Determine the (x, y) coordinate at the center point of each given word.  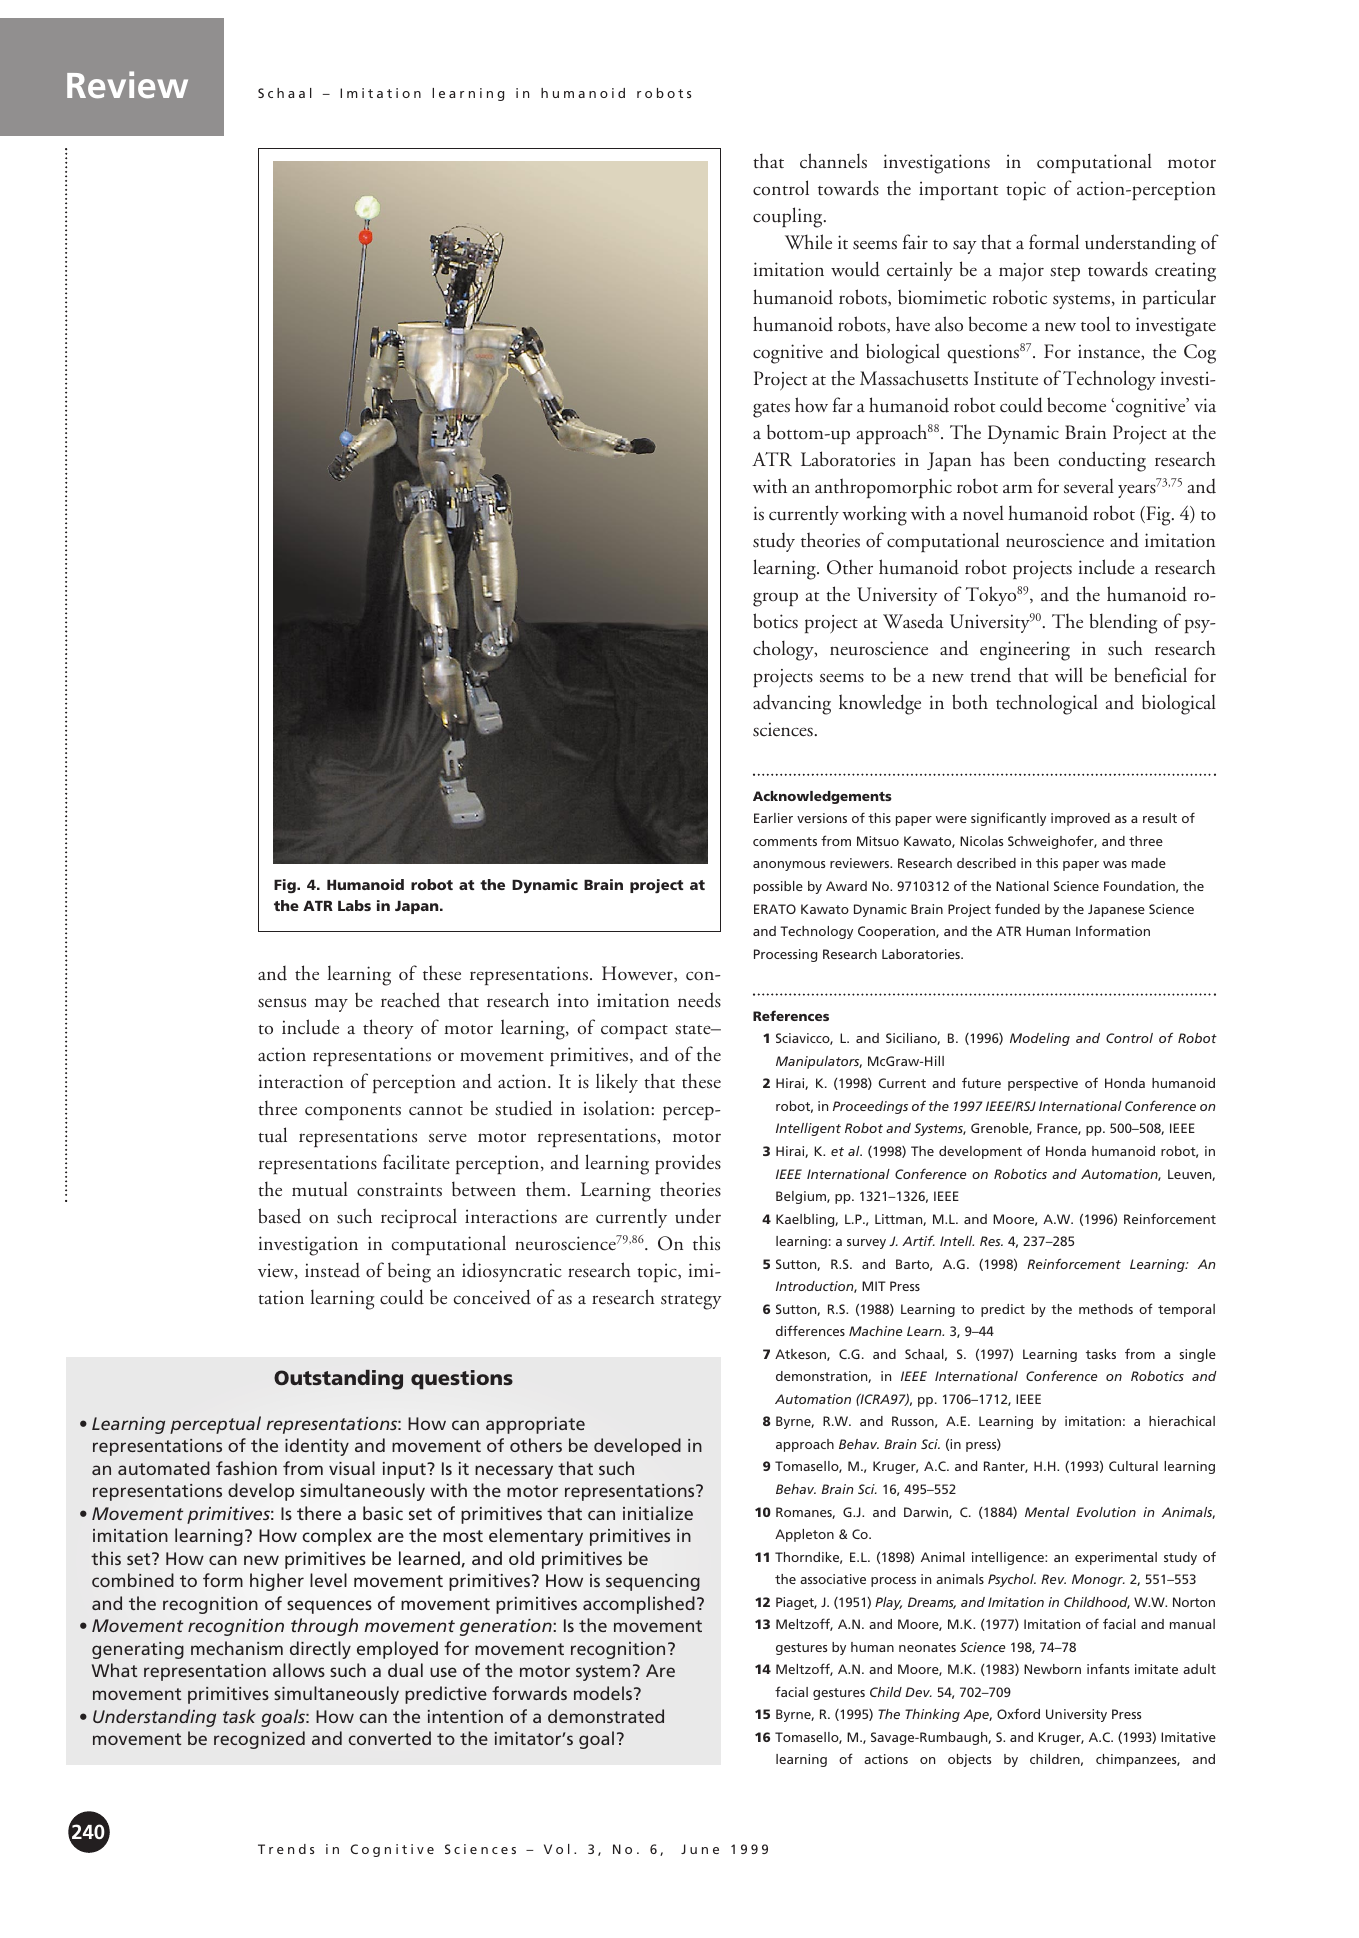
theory (388, 1029)
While (808, 241)
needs (699, 1000)
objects (969, 1760)
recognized (259, 1740)
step (1065, 274)
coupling (789, 217)
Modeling (1040, 1039)
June (700, 1849)
